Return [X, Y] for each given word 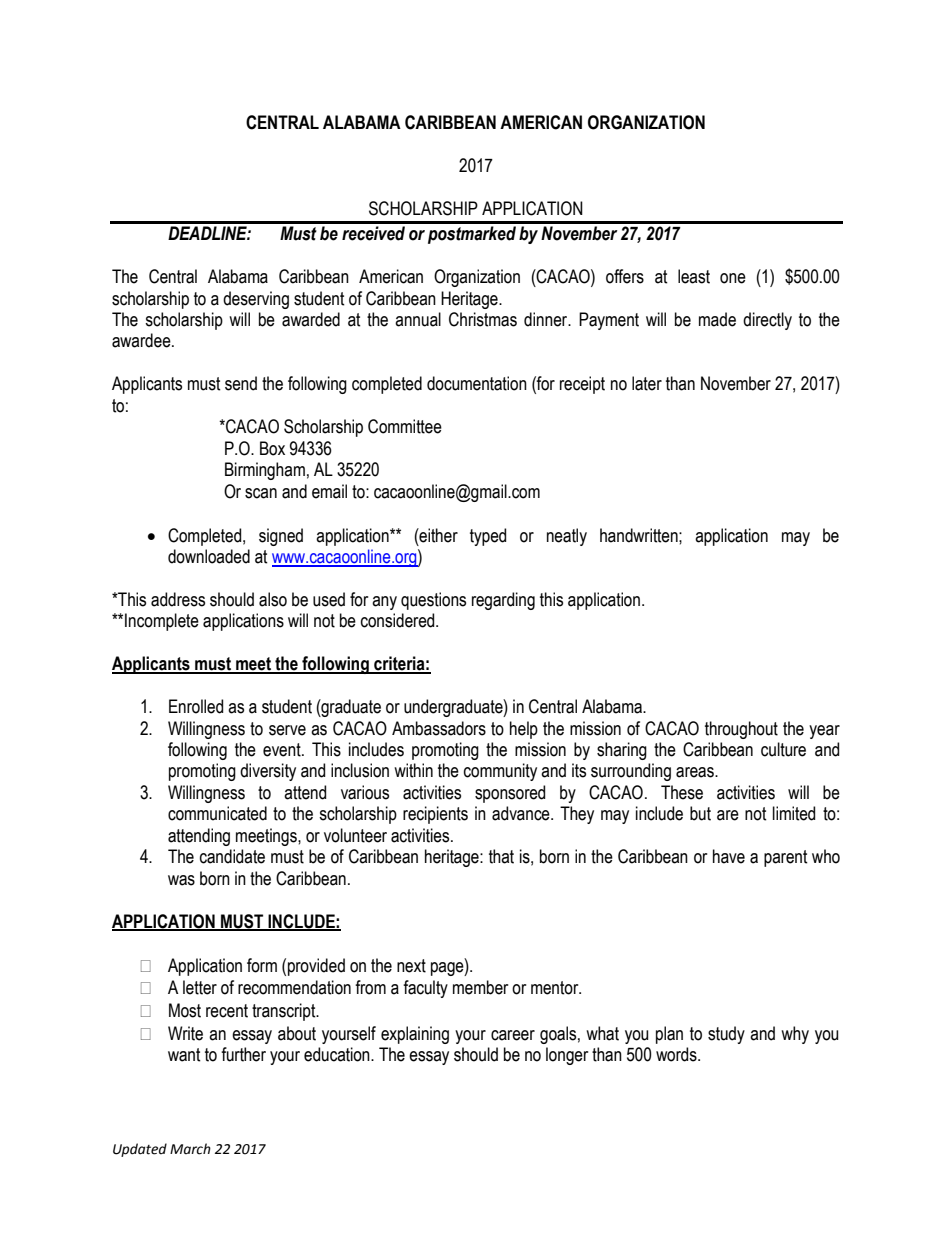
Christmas [483, 319]
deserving [256, 300]
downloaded [209, 556]
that [501, 856]
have [729, 856]
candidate [232, 856]
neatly [567, 537]
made [717, 319]
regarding [503, 601]
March [190, 1149]
